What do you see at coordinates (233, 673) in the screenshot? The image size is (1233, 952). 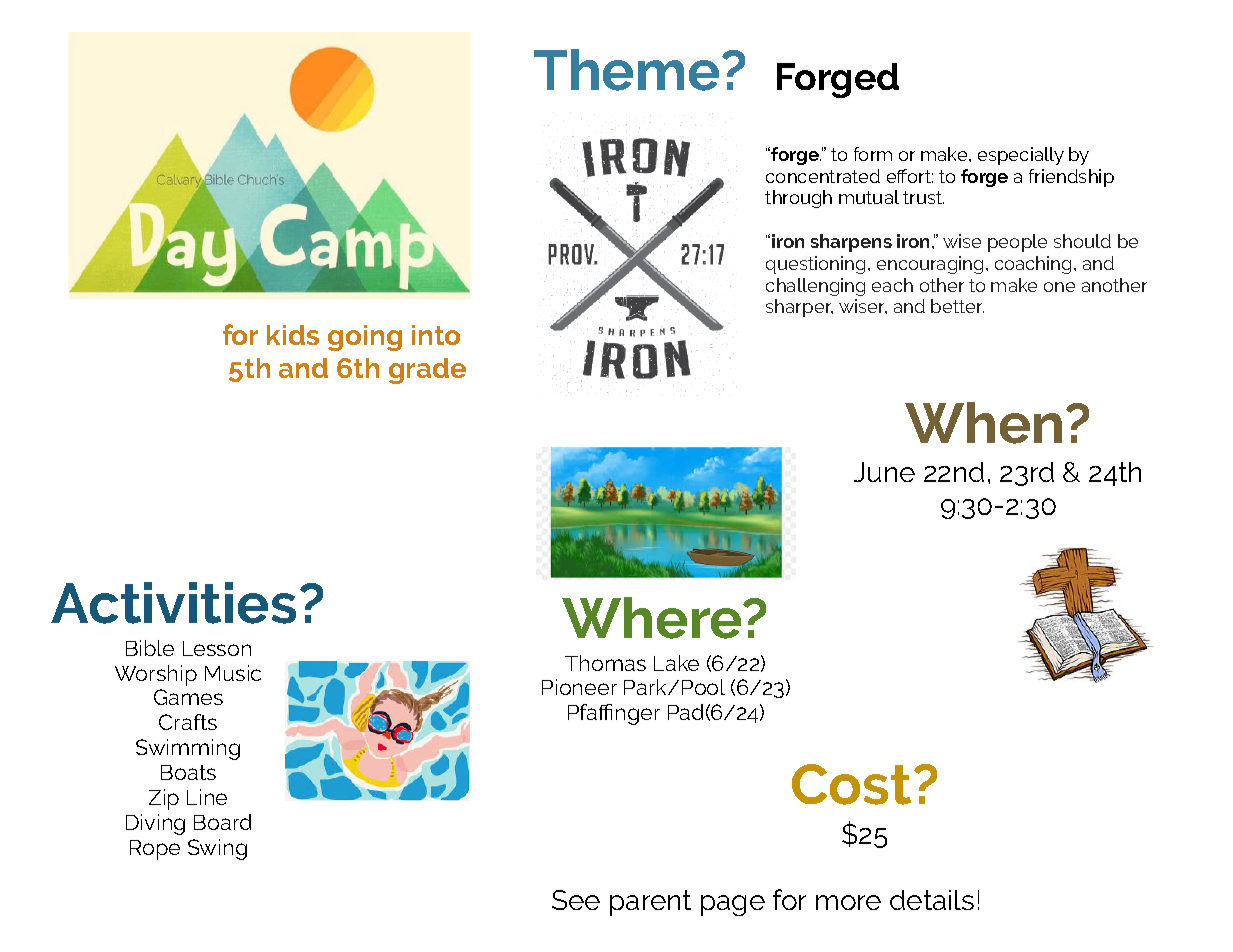 I see `Music` at bounding box center [233, 673].
